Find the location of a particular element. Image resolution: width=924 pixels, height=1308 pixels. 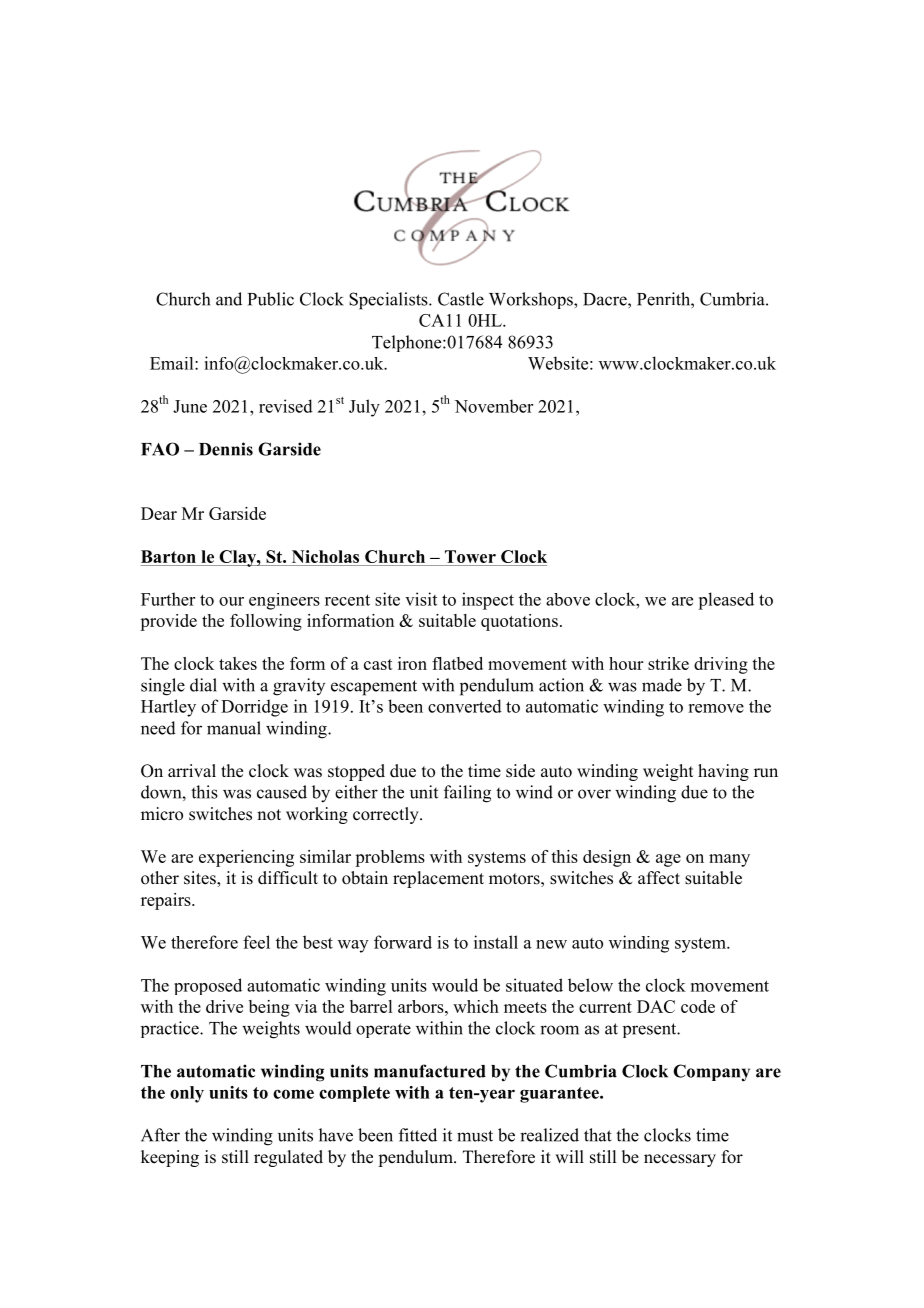

experiencing is located at coordinates (246, 858).
